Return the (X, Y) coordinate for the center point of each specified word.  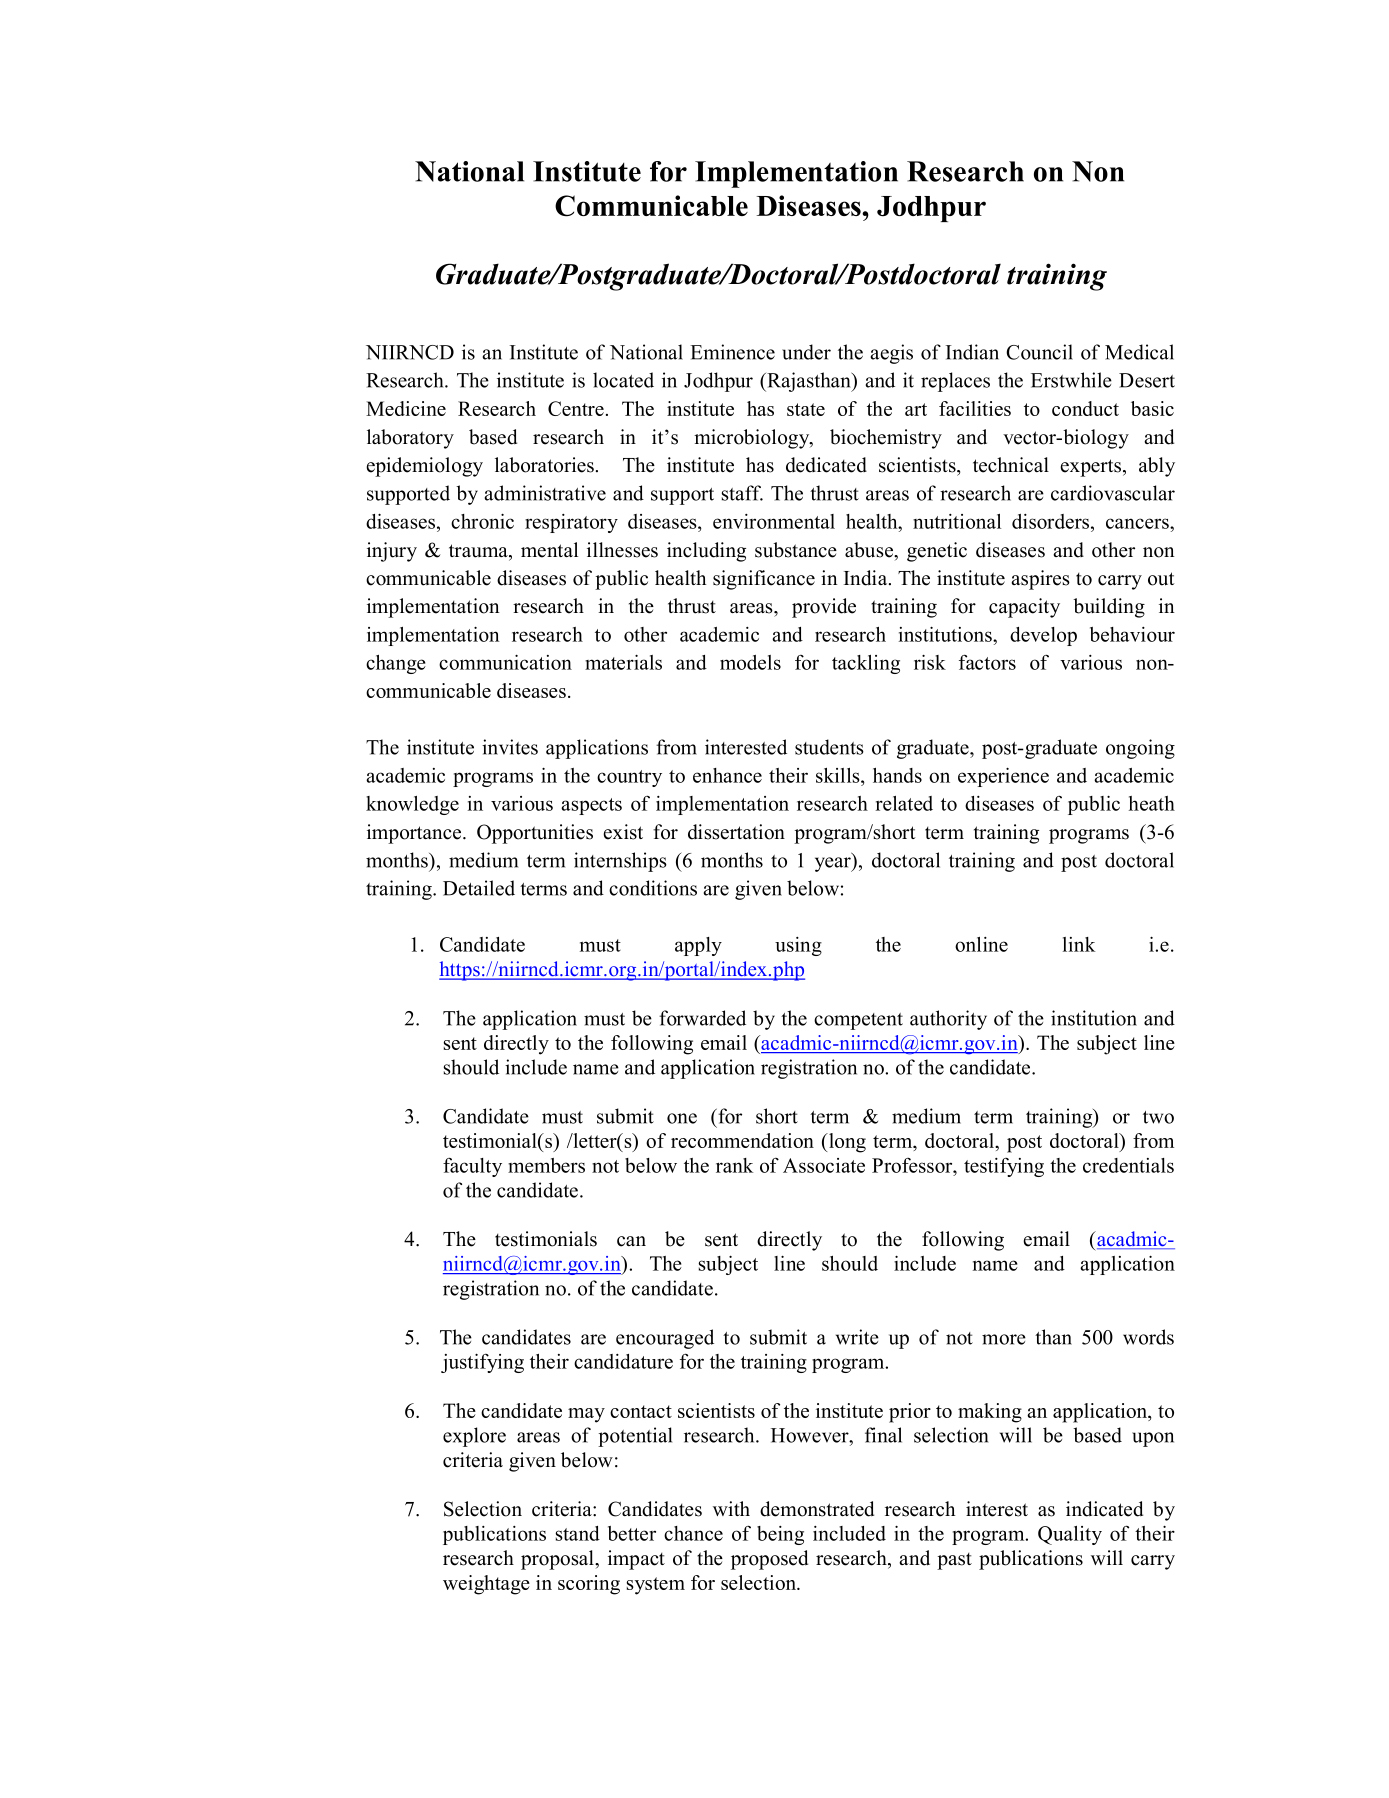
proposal (558, 1560)
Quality (1070, 1535)
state (806, 409)
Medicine (406, 408)
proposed (769, 1560)
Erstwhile (1071, 380)
